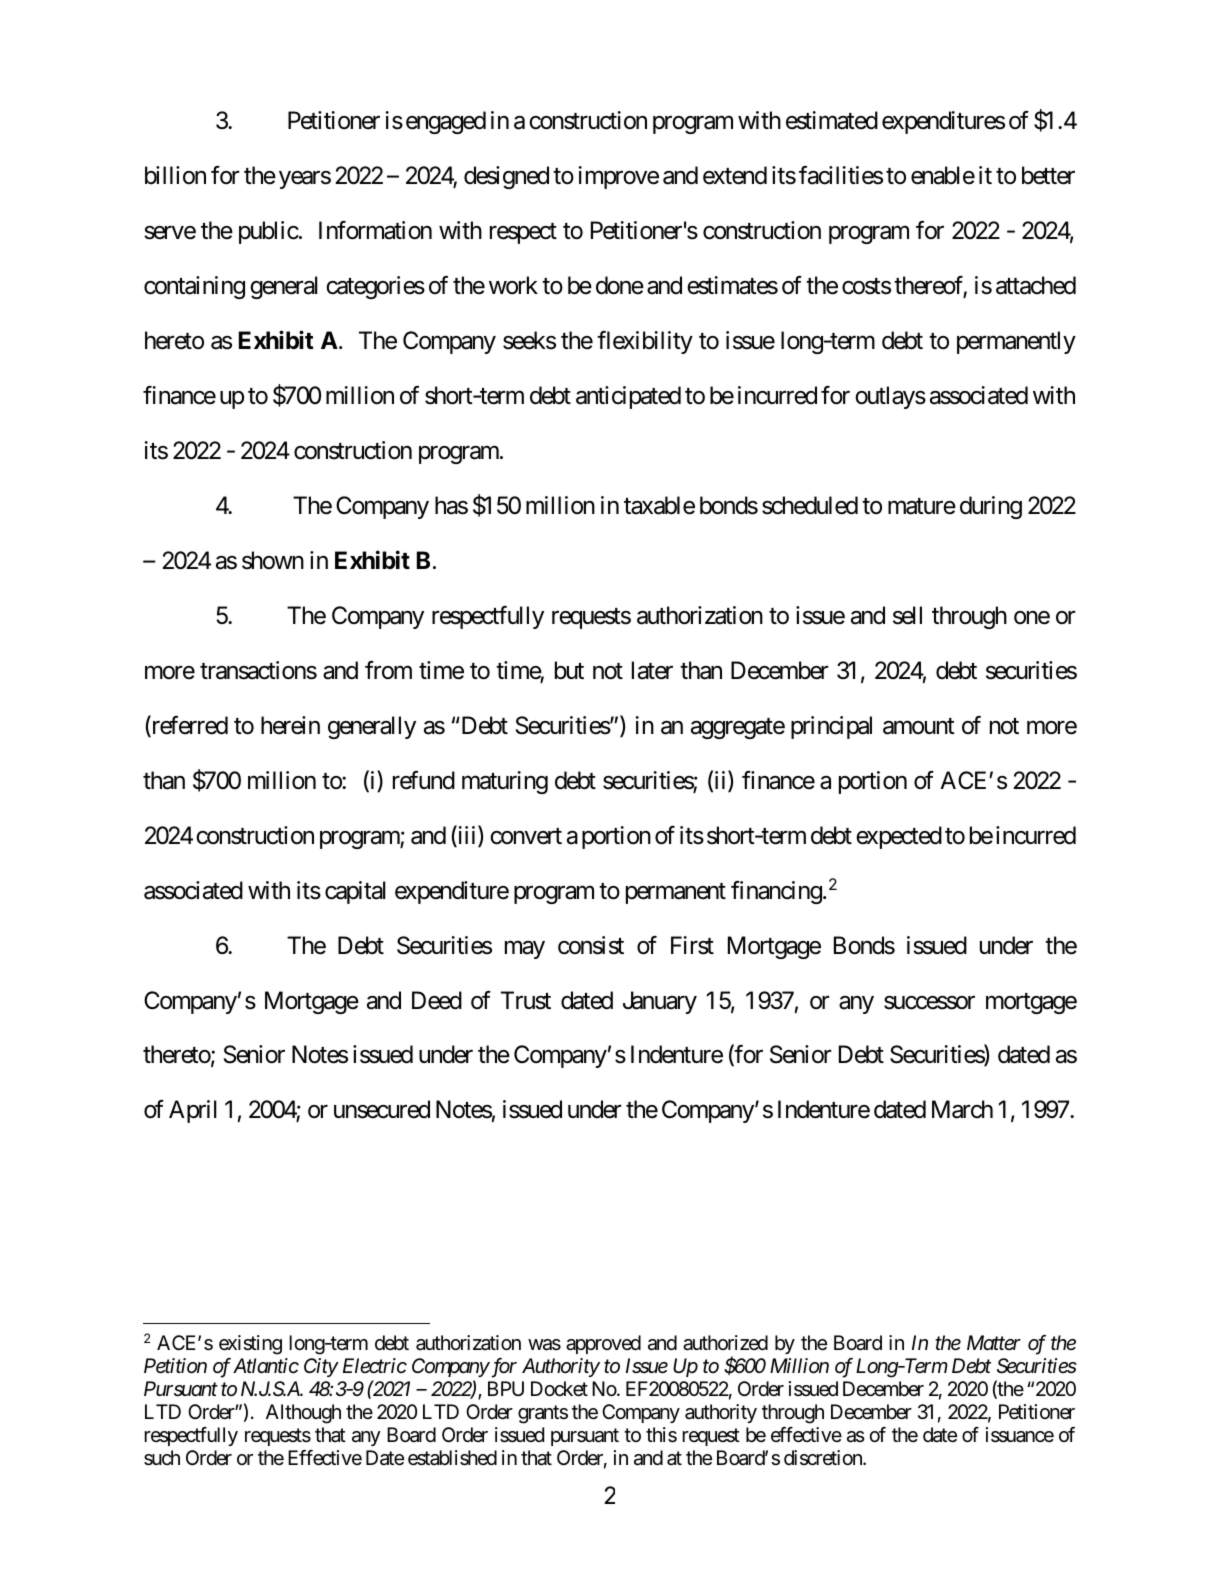  I want to click on successor, so click(929, 1003).
